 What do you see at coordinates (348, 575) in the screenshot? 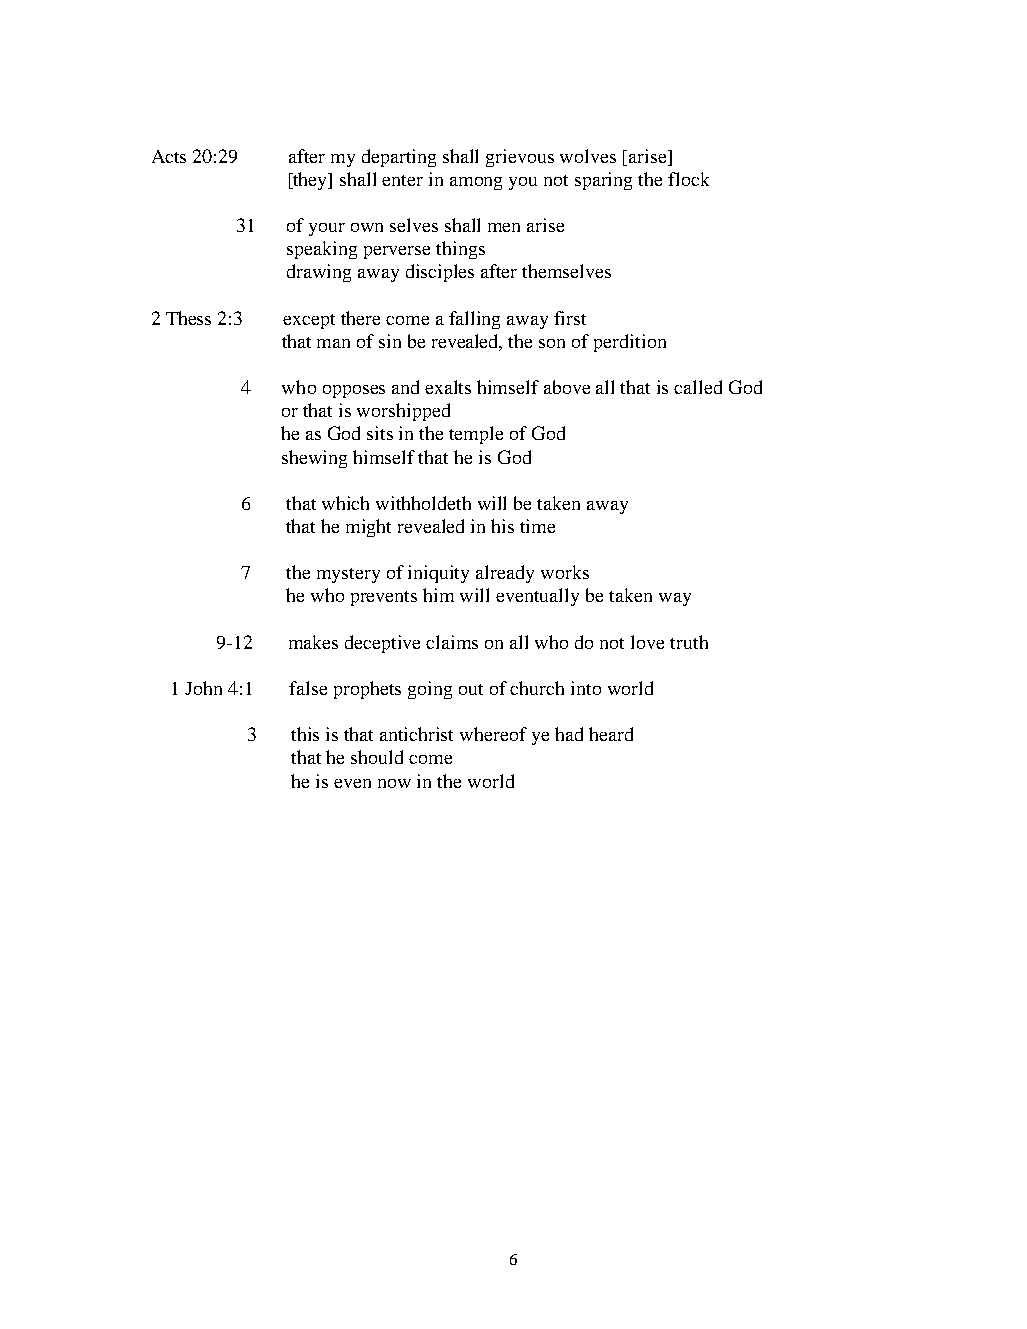
I see `mystery` at bounding box center [348, 575].
